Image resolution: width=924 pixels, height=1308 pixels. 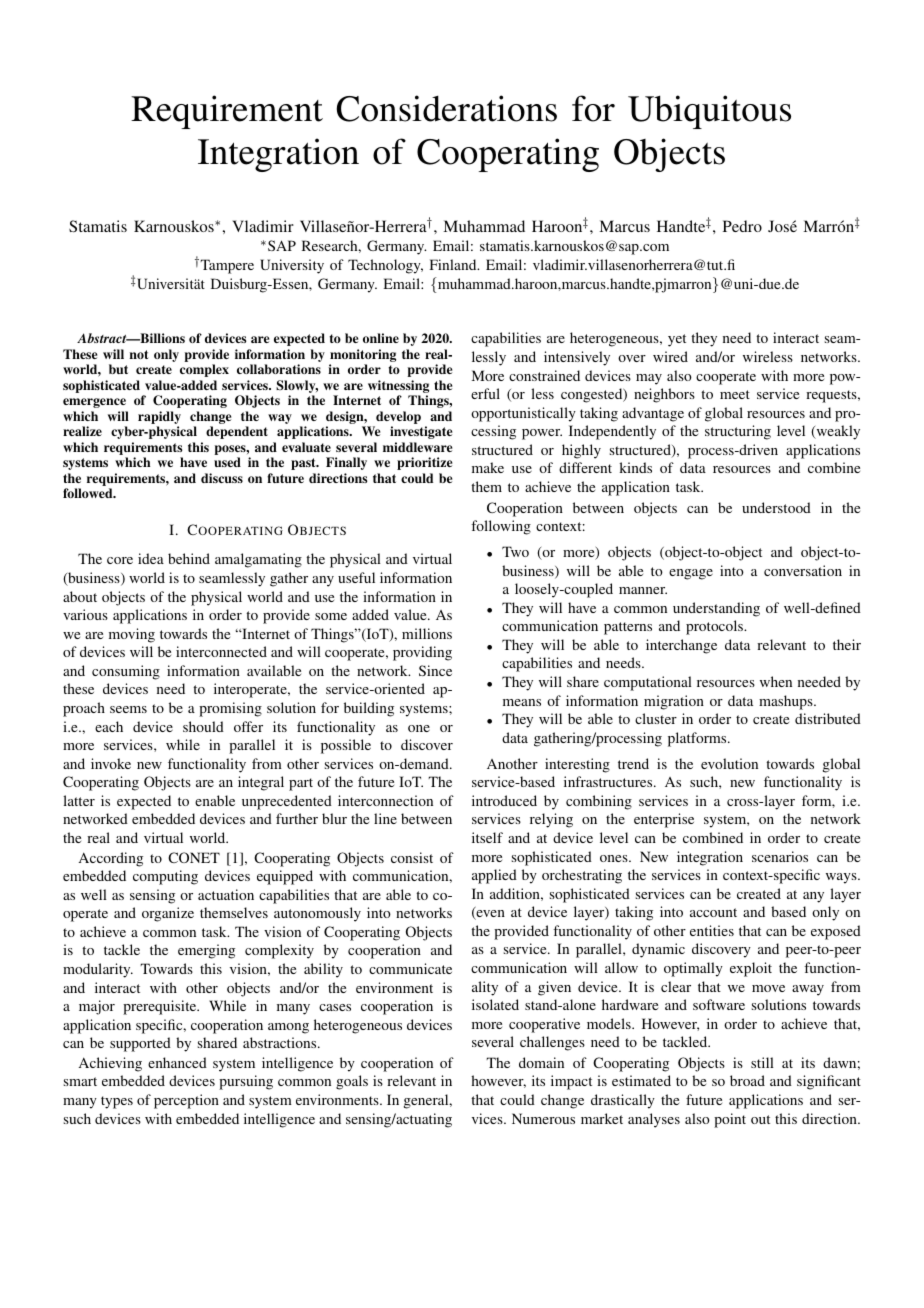 What do you see at coordinates (111, 763) in the screenshot?
I see `invoke` at bounding box center [111, 763].
